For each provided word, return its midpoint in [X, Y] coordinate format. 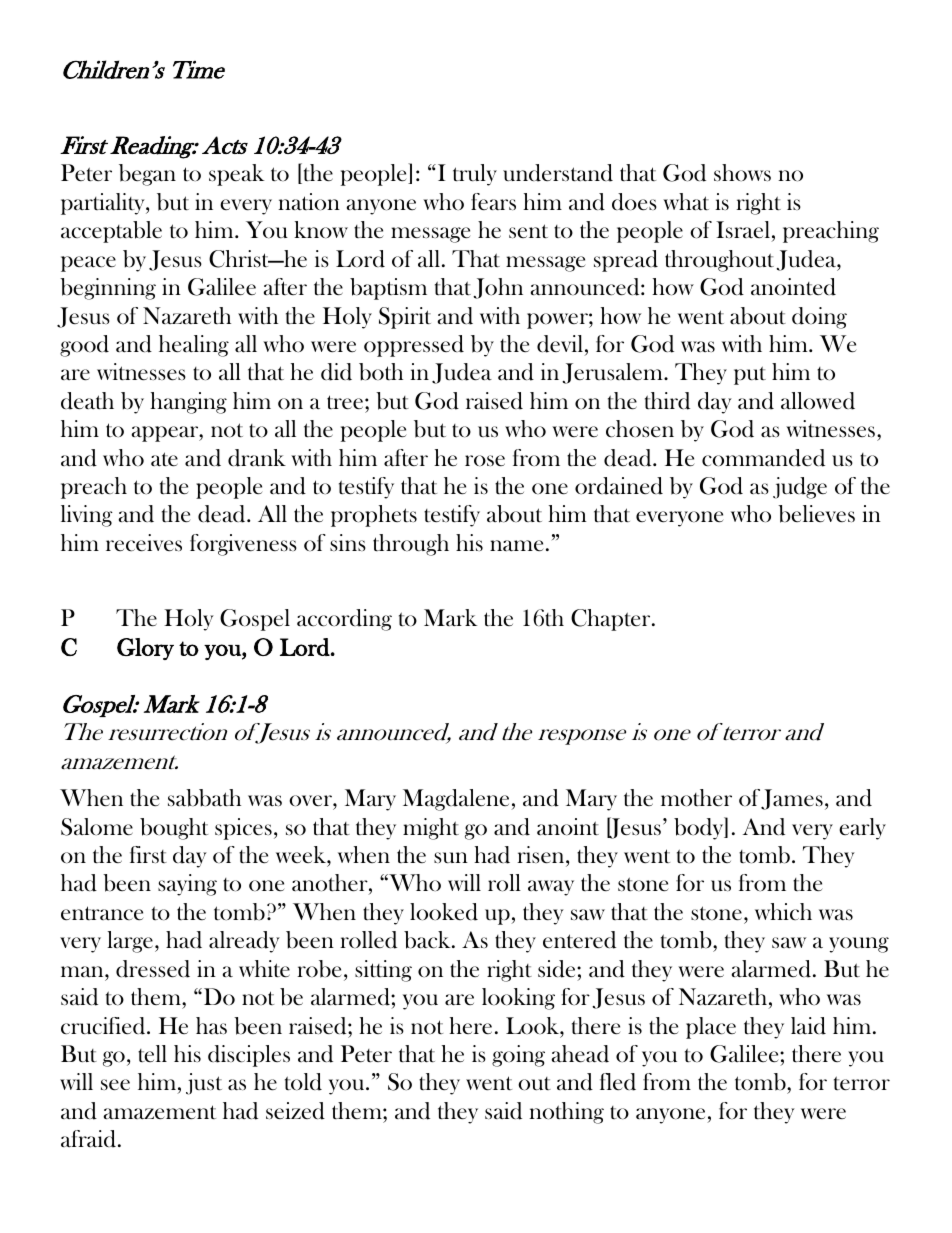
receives [144, 543]
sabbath [204, 798]
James [792, 799]
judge [800, 488]
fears [493, 201]
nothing [566, 1113]
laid [808, 1026]
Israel [743, 229]
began [147, 175]
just [204, 1084]
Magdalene [457, 800]
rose [485, 461]
